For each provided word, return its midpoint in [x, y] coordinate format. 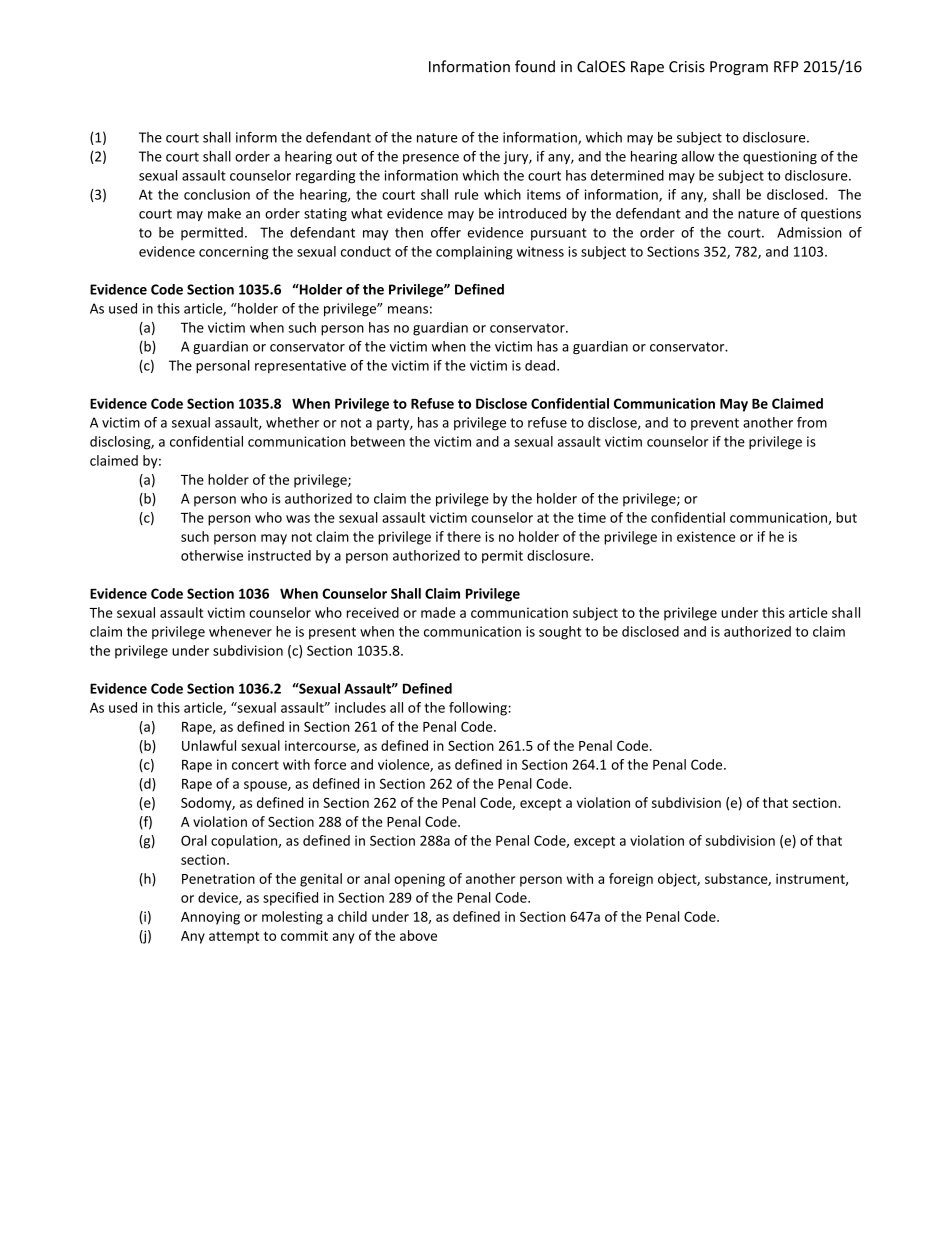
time [592, 517]
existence [706, 536]
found [535, 66]
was [298, 519]
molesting [292, 918]
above [418, 935]
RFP [786, 66]
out [346, 157]
